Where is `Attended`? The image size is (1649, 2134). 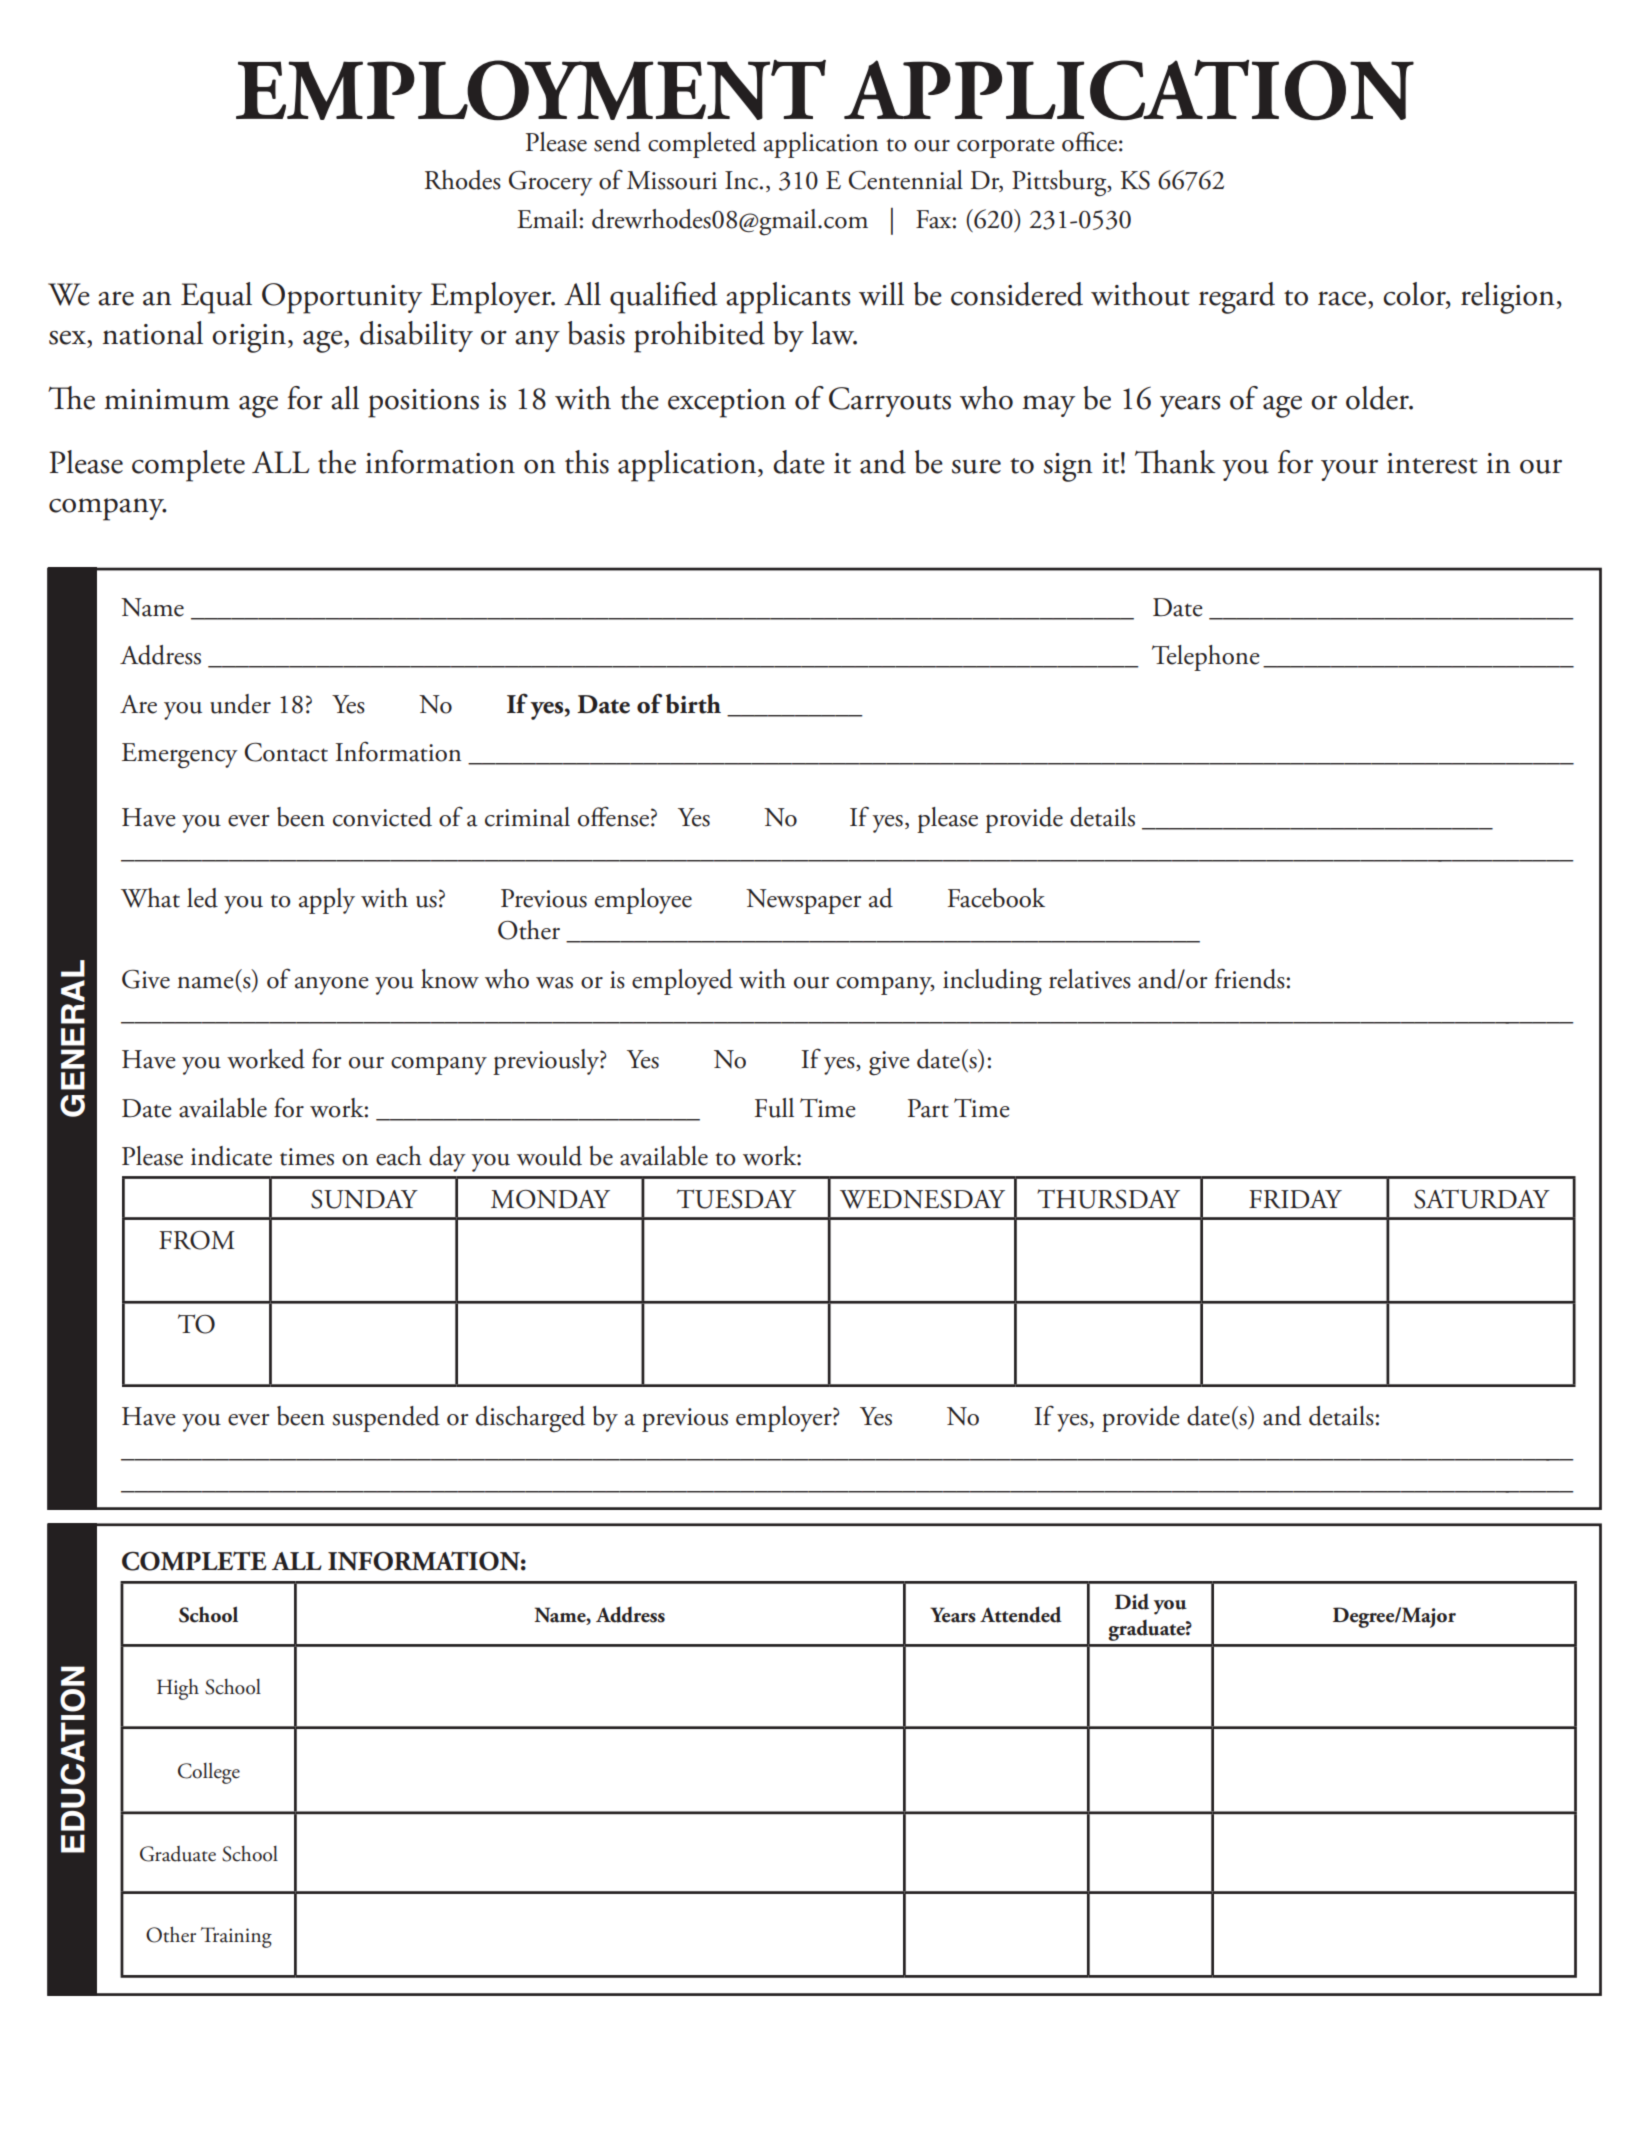
Attended is located at coordinates (1021, 1614).
